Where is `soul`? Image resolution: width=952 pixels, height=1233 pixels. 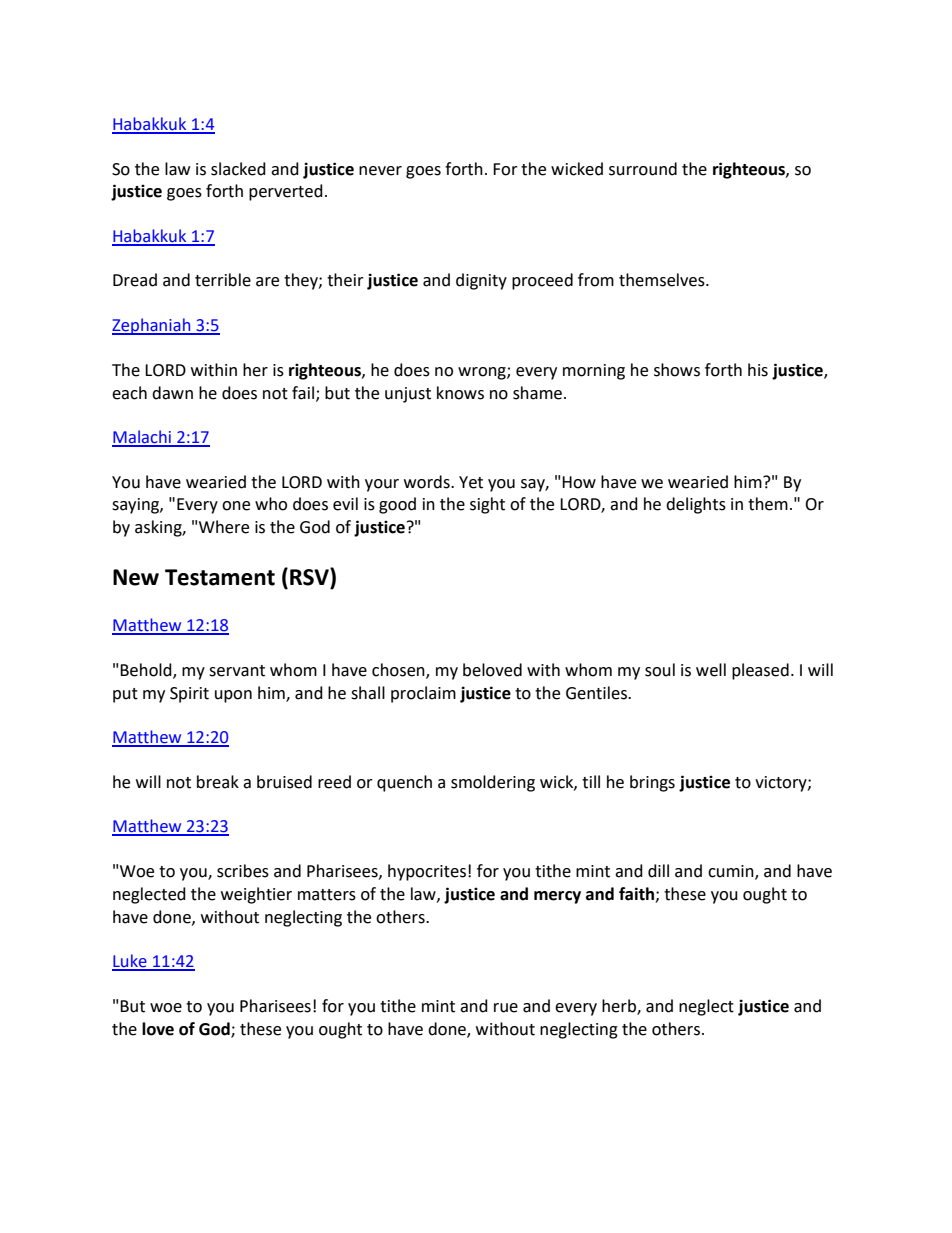 soul is located at coordinates (660, 670).
